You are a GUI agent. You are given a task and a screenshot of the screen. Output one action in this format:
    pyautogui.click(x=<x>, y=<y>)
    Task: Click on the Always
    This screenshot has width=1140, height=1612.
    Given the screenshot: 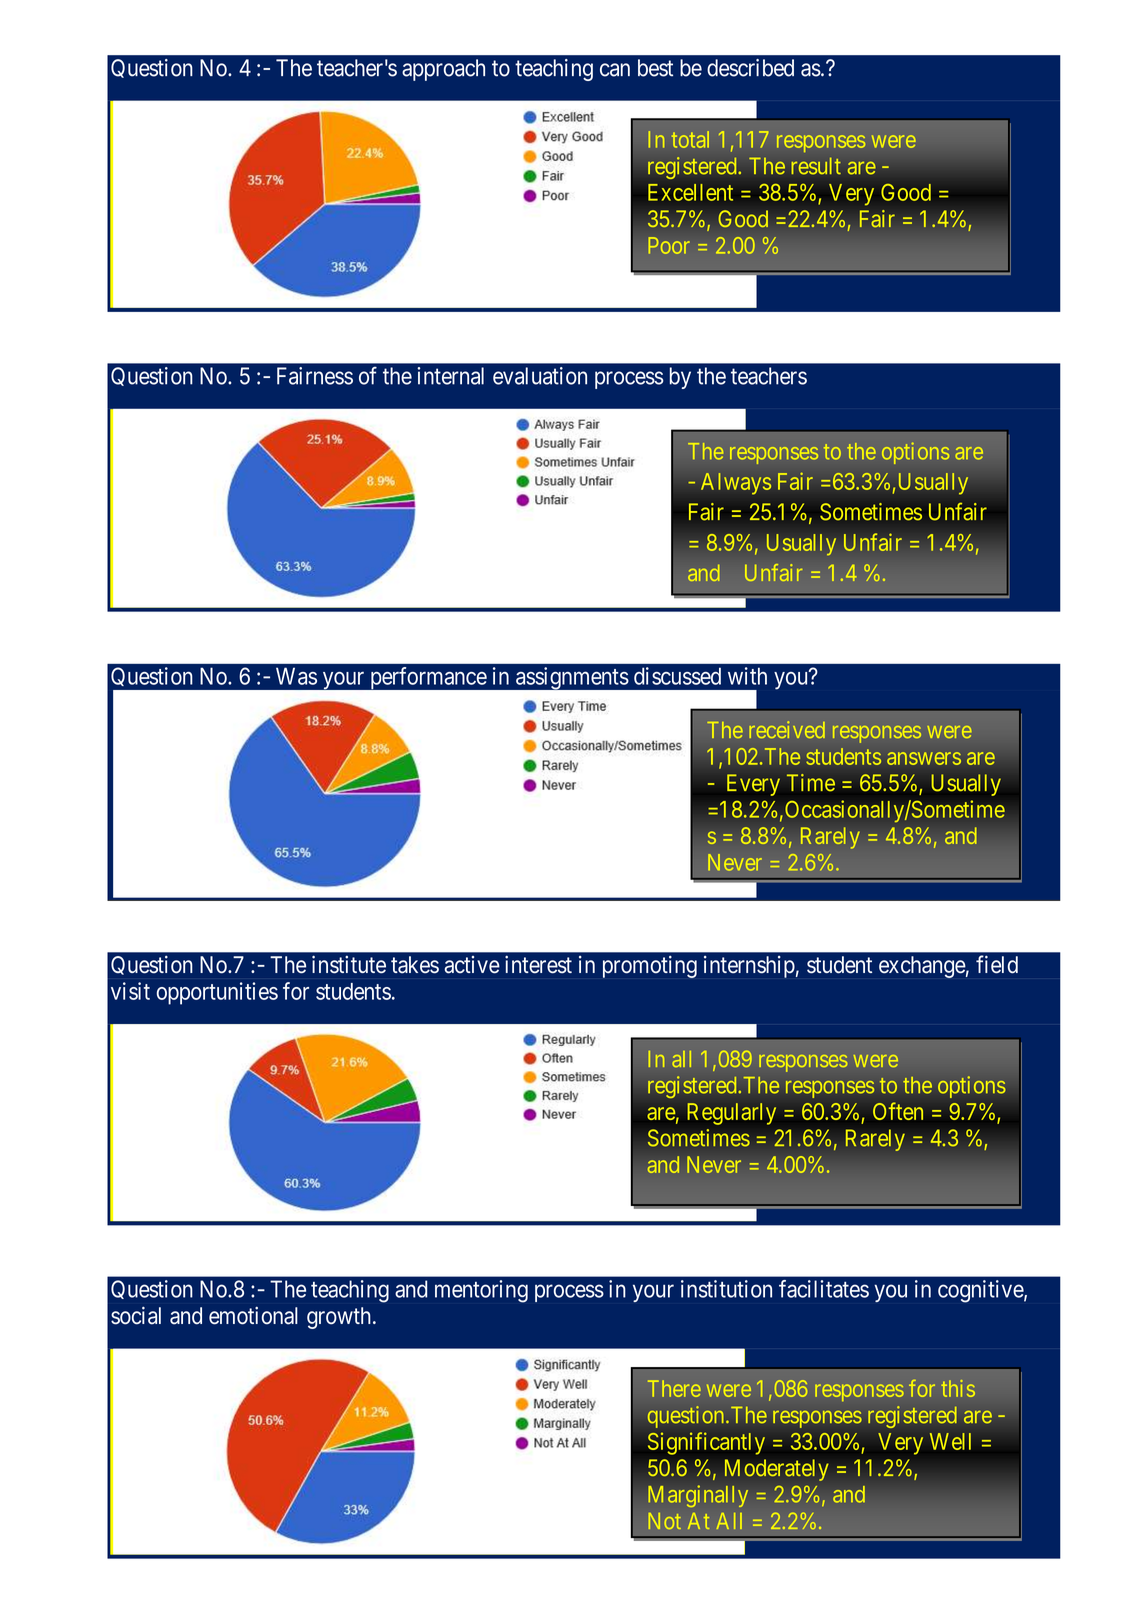 What is the action you would take?
    pyautogui.click(x=736, y=484)
